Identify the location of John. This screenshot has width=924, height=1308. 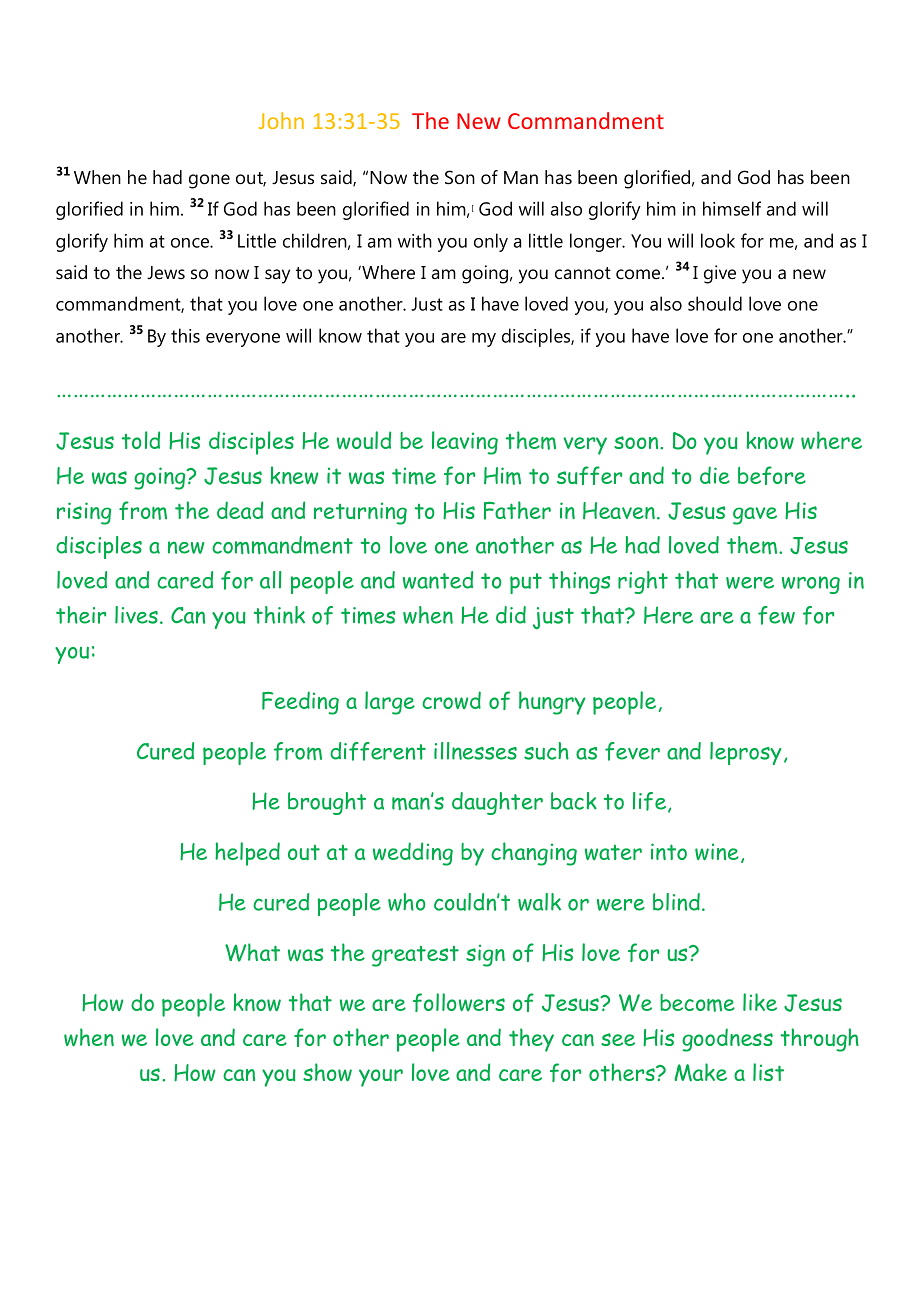
(281, 120).
